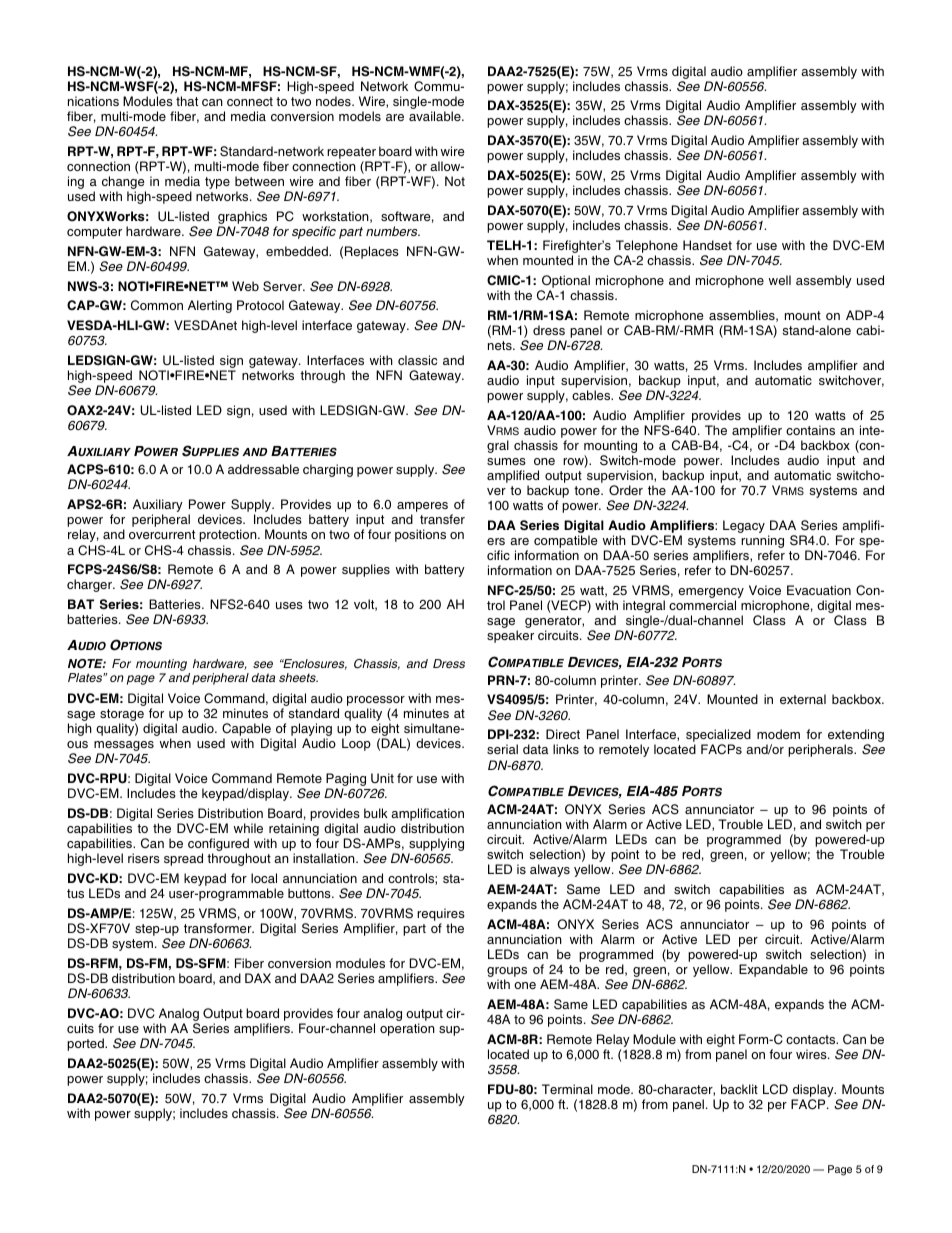 The height and width of the screenshot is (1233, 952). I want to click on that, so click(187, 101).
